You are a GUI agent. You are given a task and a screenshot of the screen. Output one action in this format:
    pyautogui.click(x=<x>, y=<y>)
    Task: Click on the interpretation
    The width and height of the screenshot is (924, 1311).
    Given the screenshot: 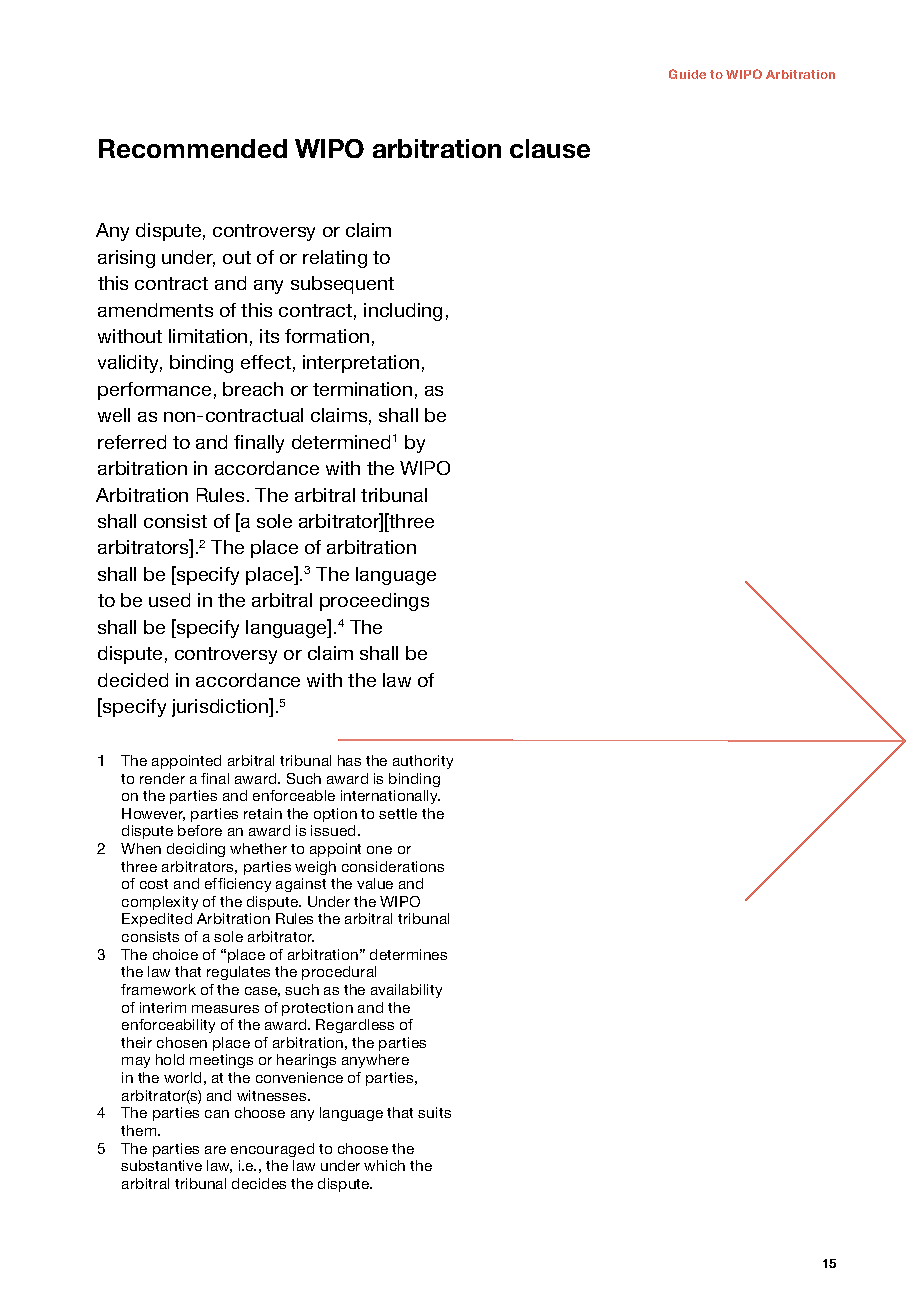 What is the action you would take?
    pyautogui.click(x=361, y=364)
